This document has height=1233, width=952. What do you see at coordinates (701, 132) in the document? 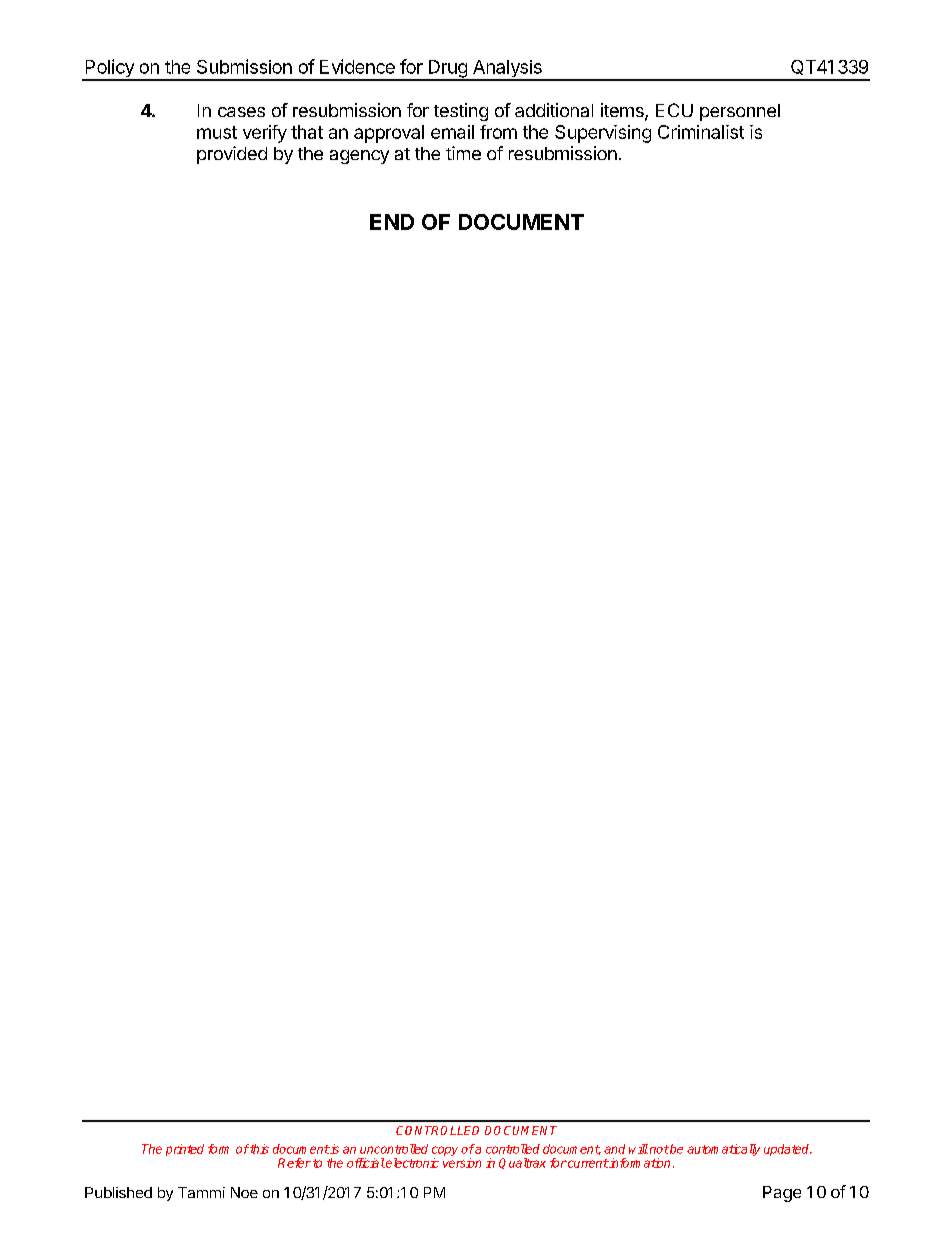
I see `Criminalist` at bounding box center [701, 132].
